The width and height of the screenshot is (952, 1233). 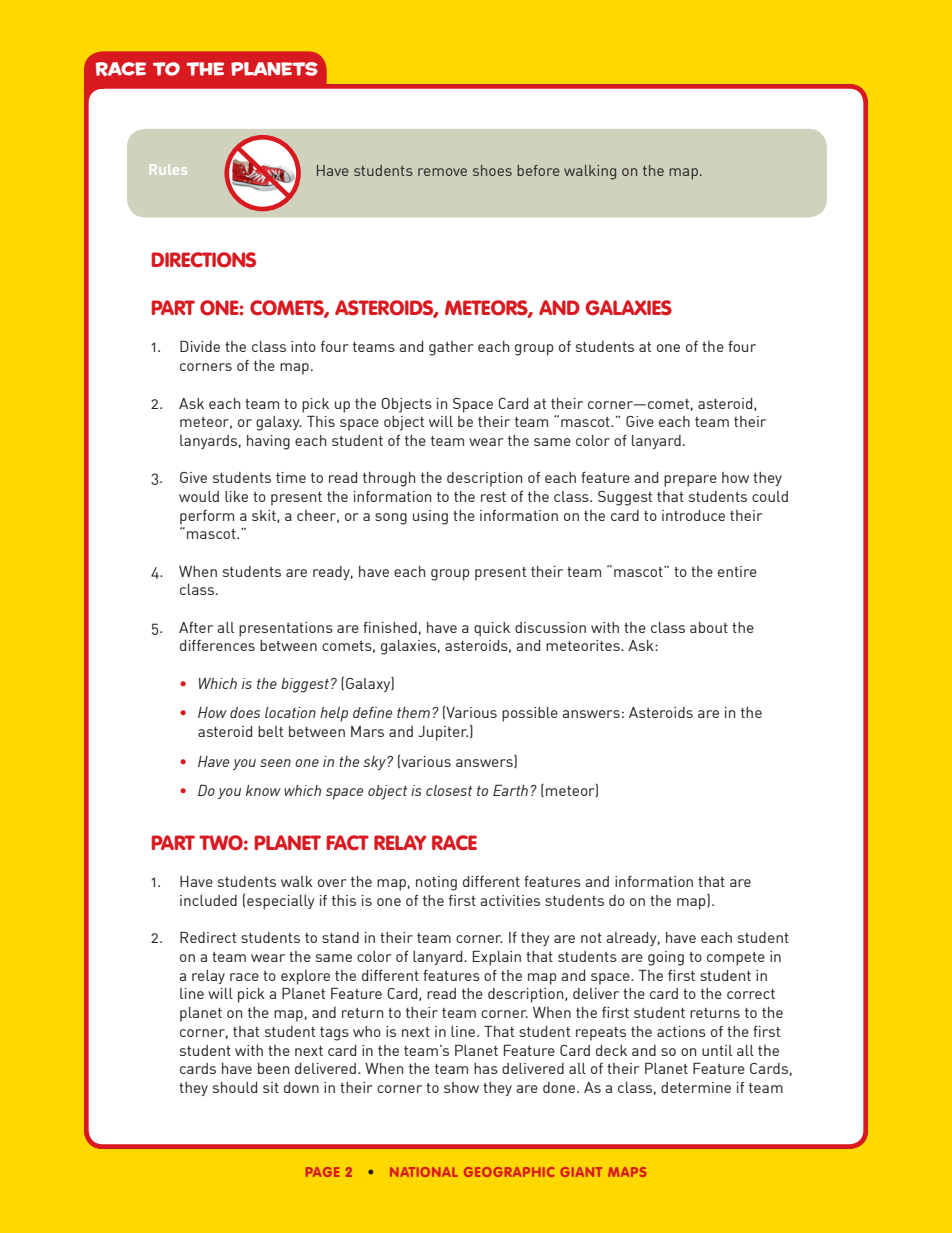 I want to click on quick, so click(x=492, y=629).
